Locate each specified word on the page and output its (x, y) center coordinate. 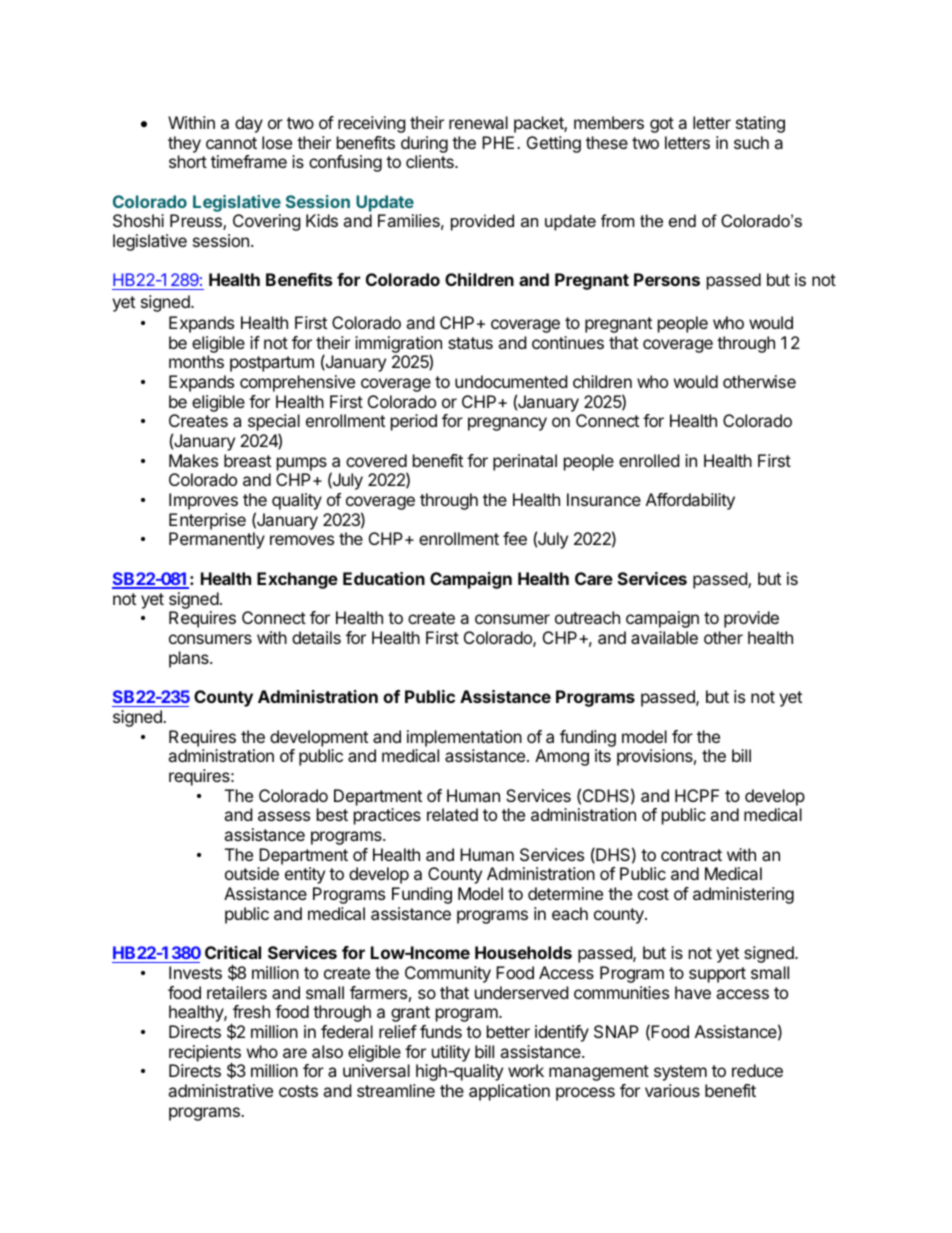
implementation (464, 738)
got (662, 125)
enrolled (649, 460)
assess (284, 816)
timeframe (249, 161)
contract (691, 855)
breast (247, 460)
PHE (498, 142)
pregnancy (507, 424)
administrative (220, 1090)
